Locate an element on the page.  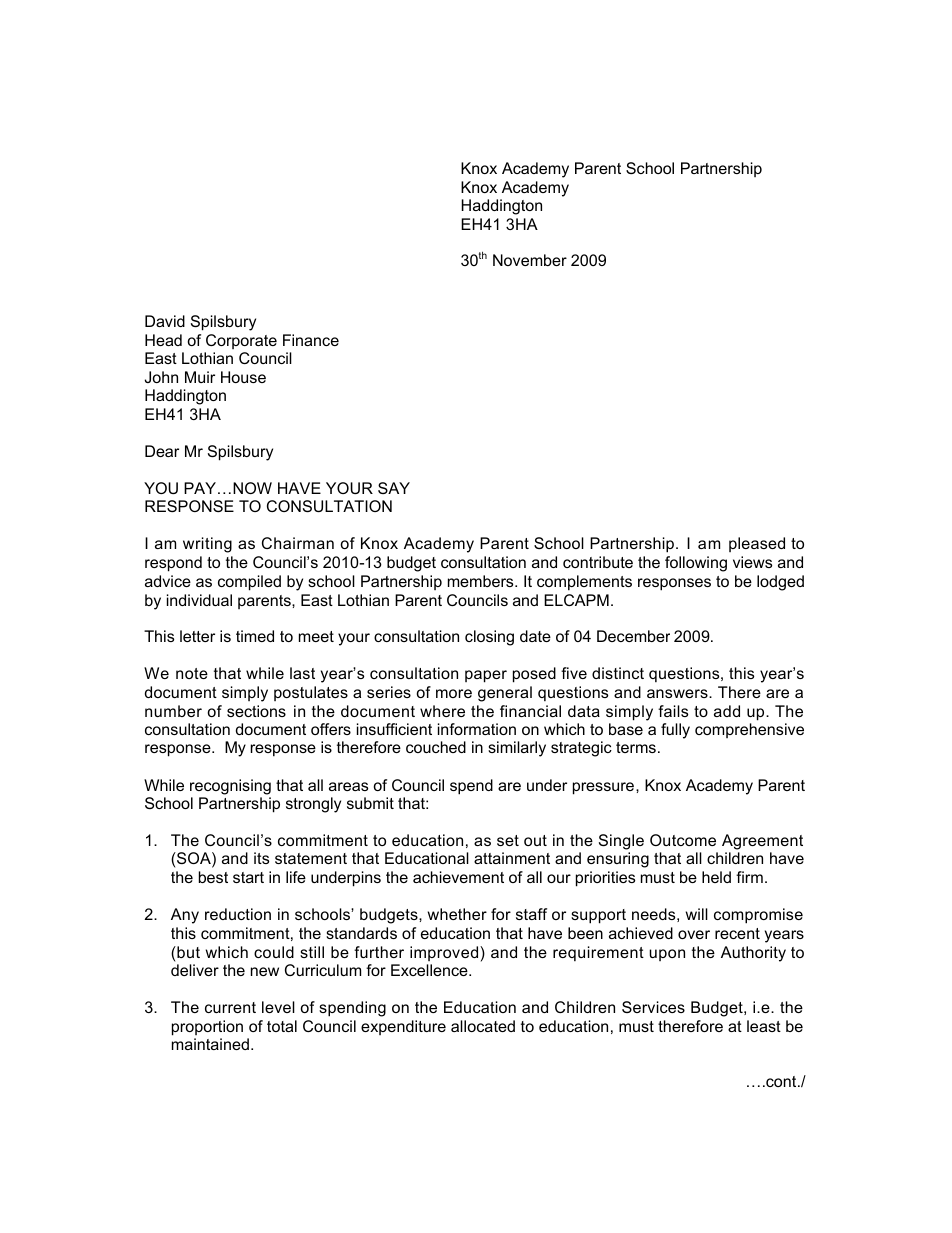
SAY is located at coordinates (394, 488).
